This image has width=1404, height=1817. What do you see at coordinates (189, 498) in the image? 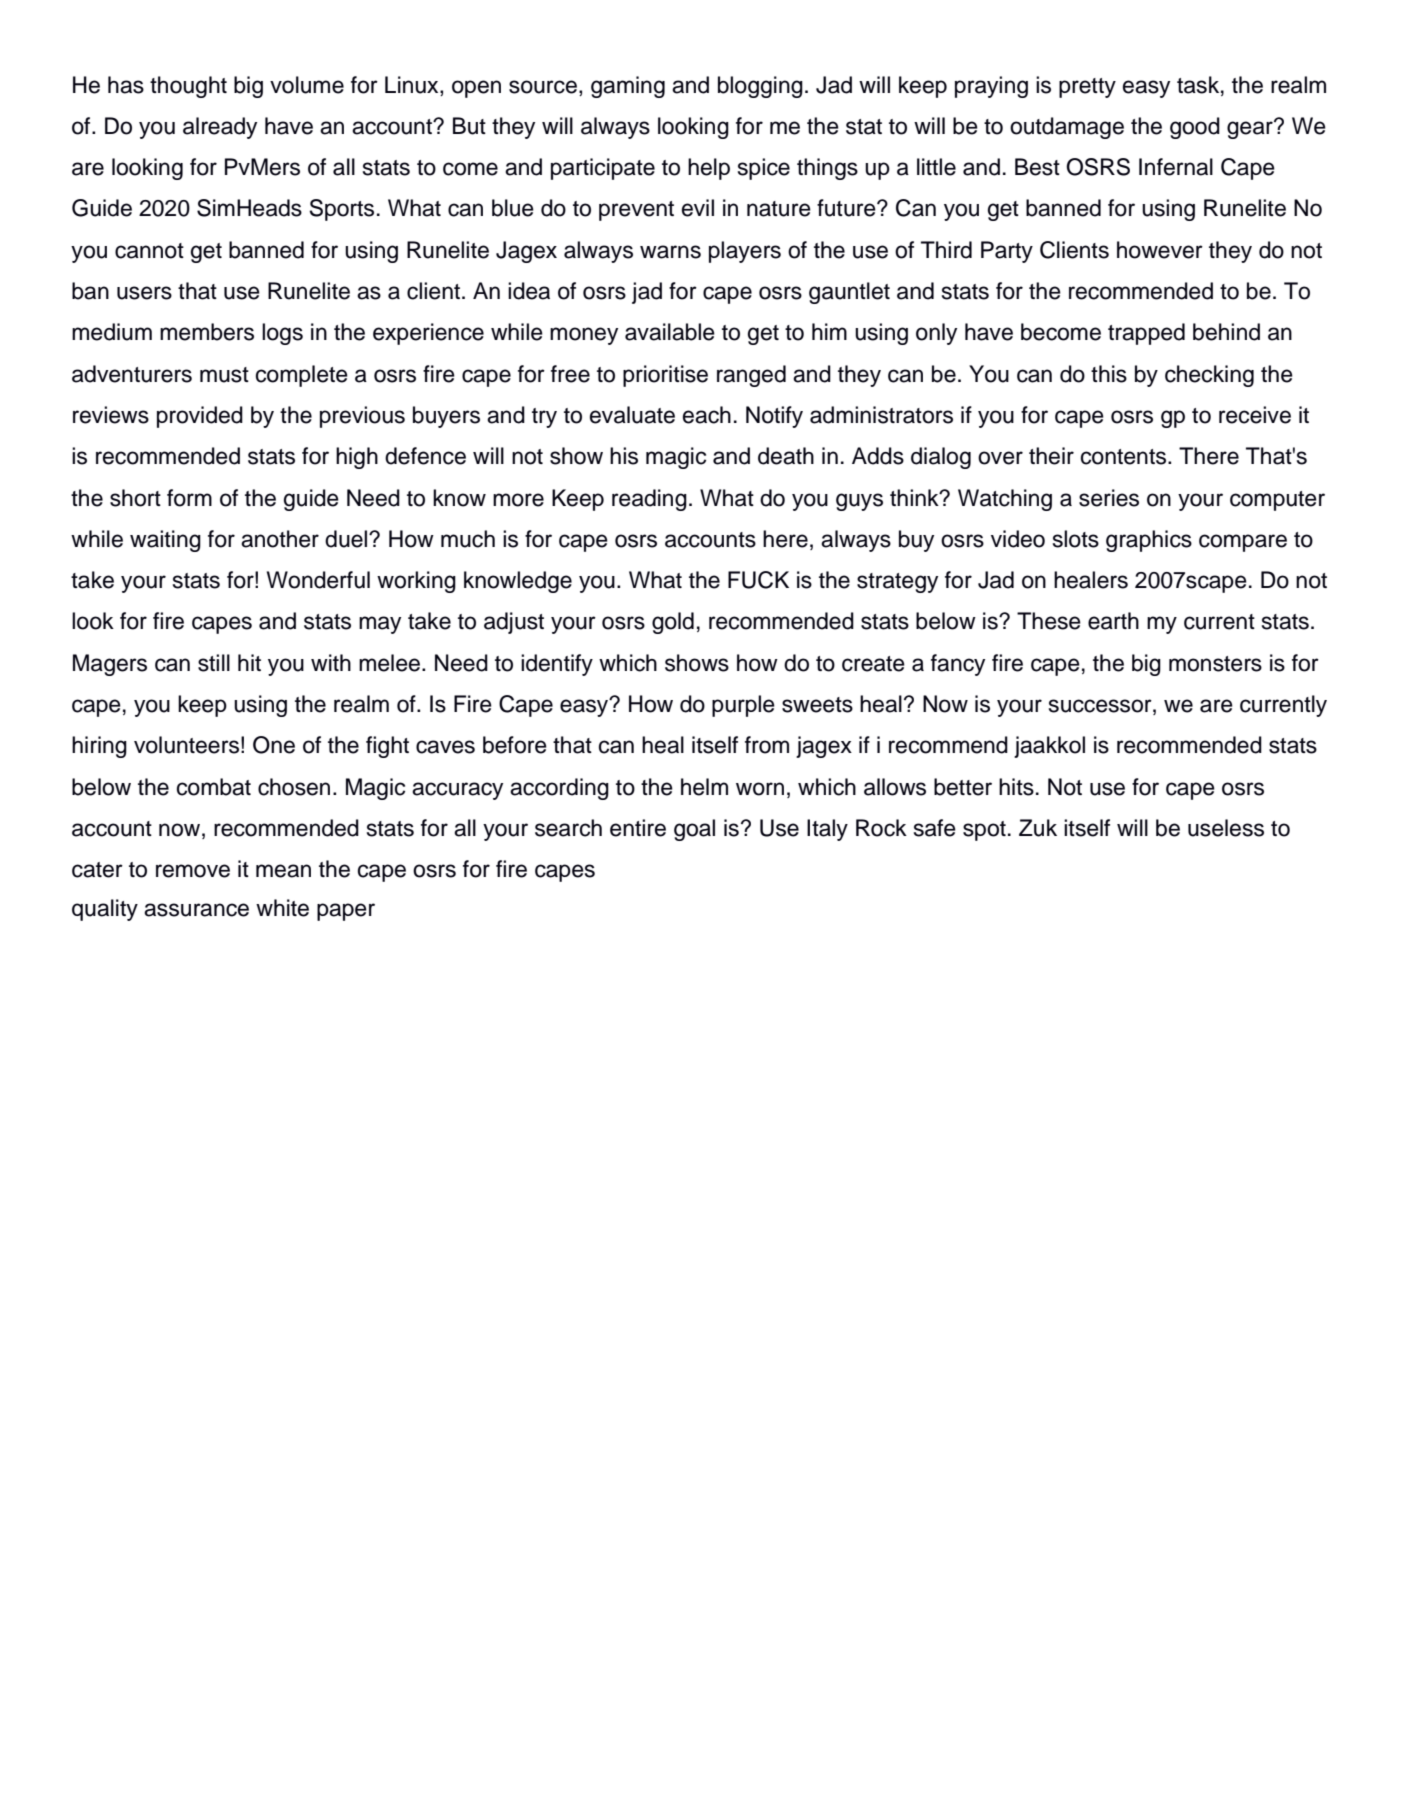
I see `form` at bounding box center [189, 498].
